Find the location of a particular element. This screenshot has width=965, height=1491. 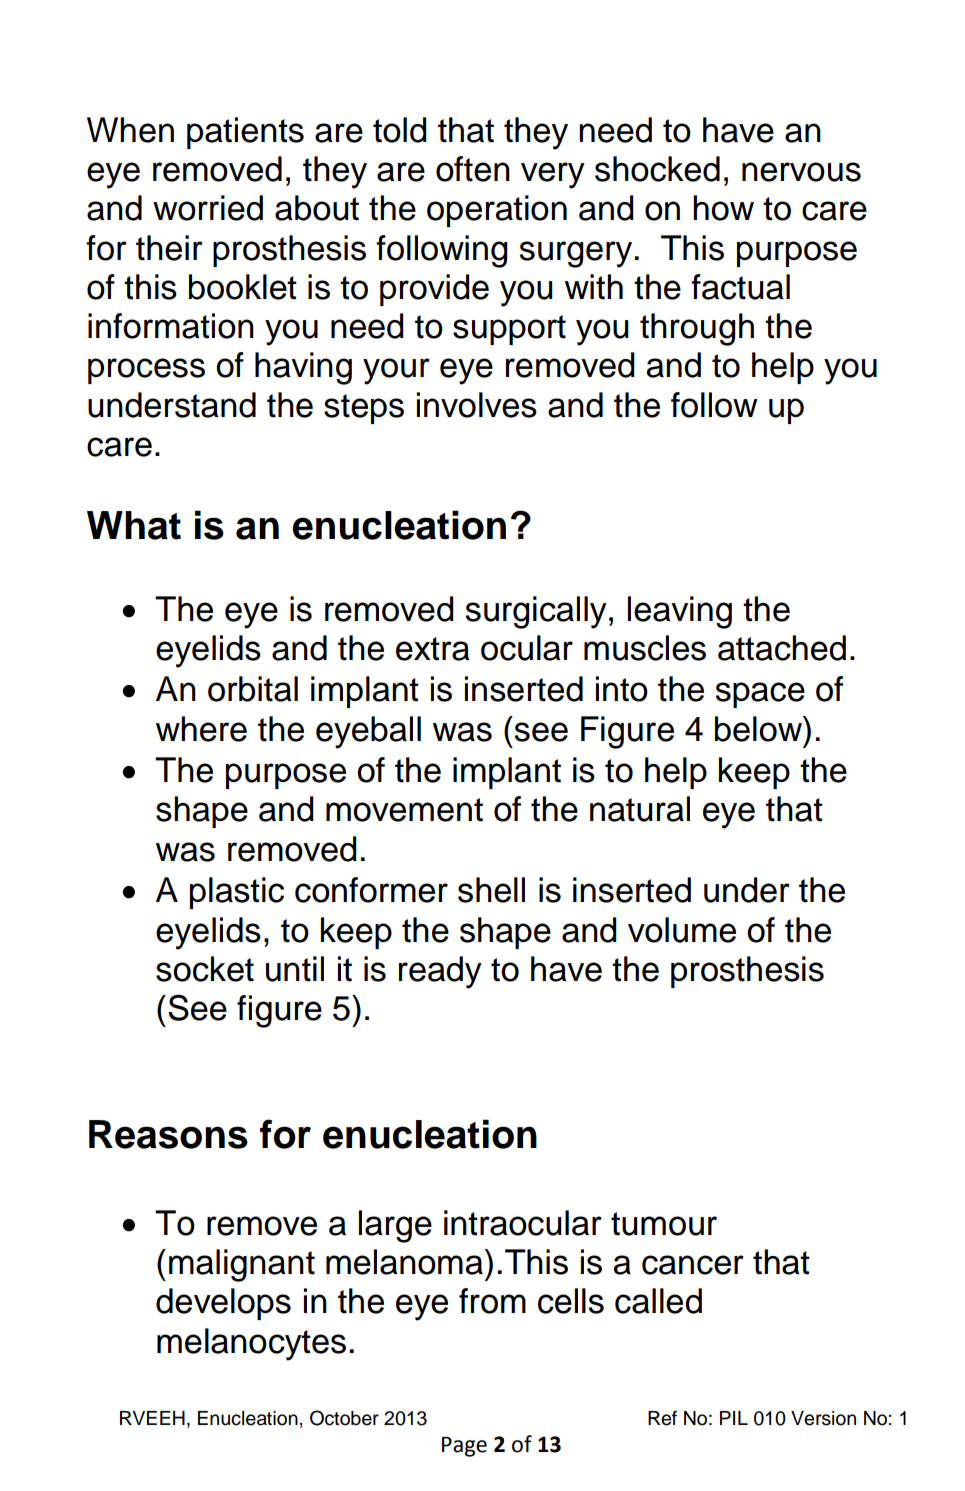

space is located at coordinates (760, 695).
